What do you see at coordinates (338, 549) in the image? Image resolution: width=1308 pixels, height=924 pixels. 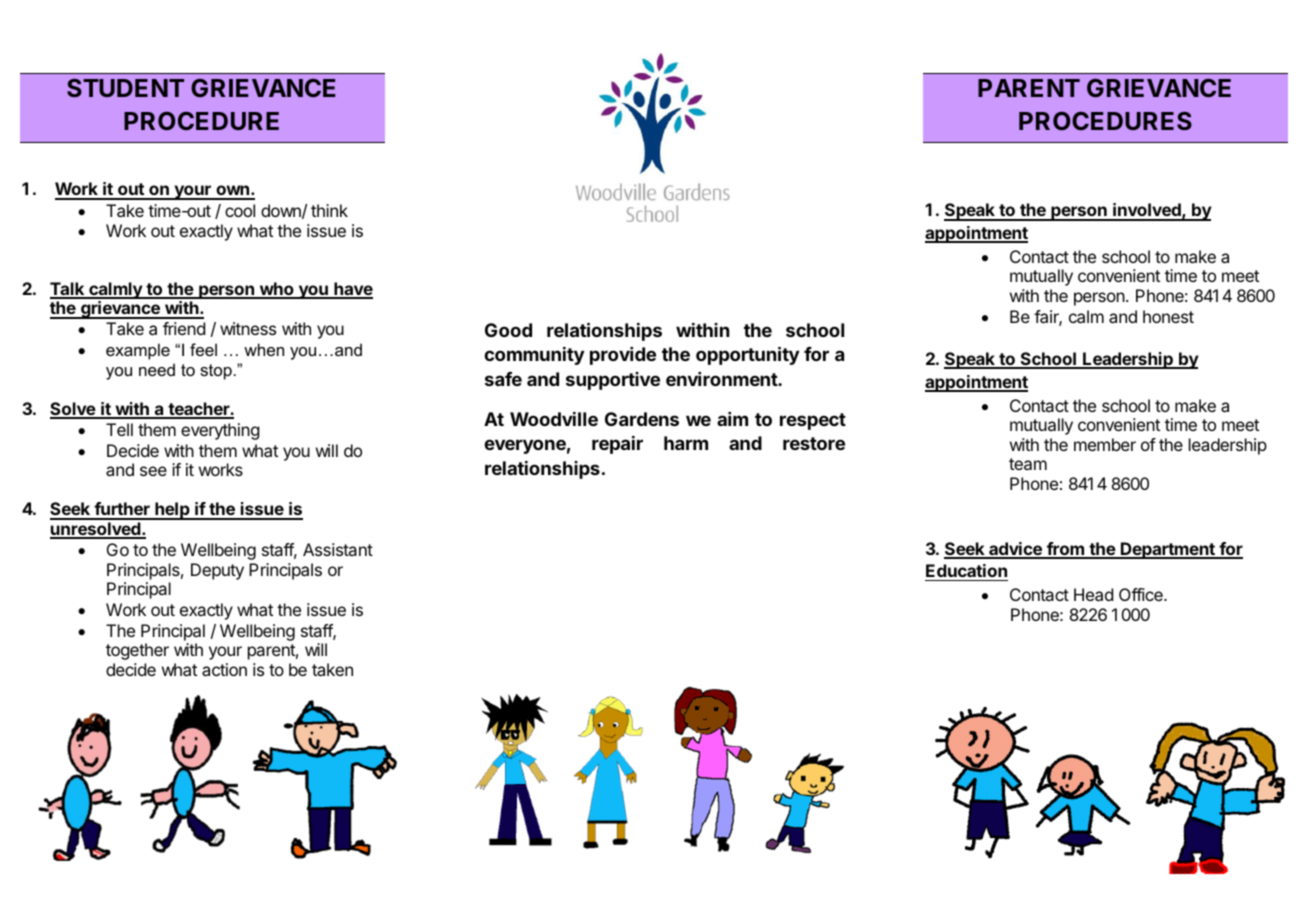 I see `Assistant` at bounding box center [338, 549].
